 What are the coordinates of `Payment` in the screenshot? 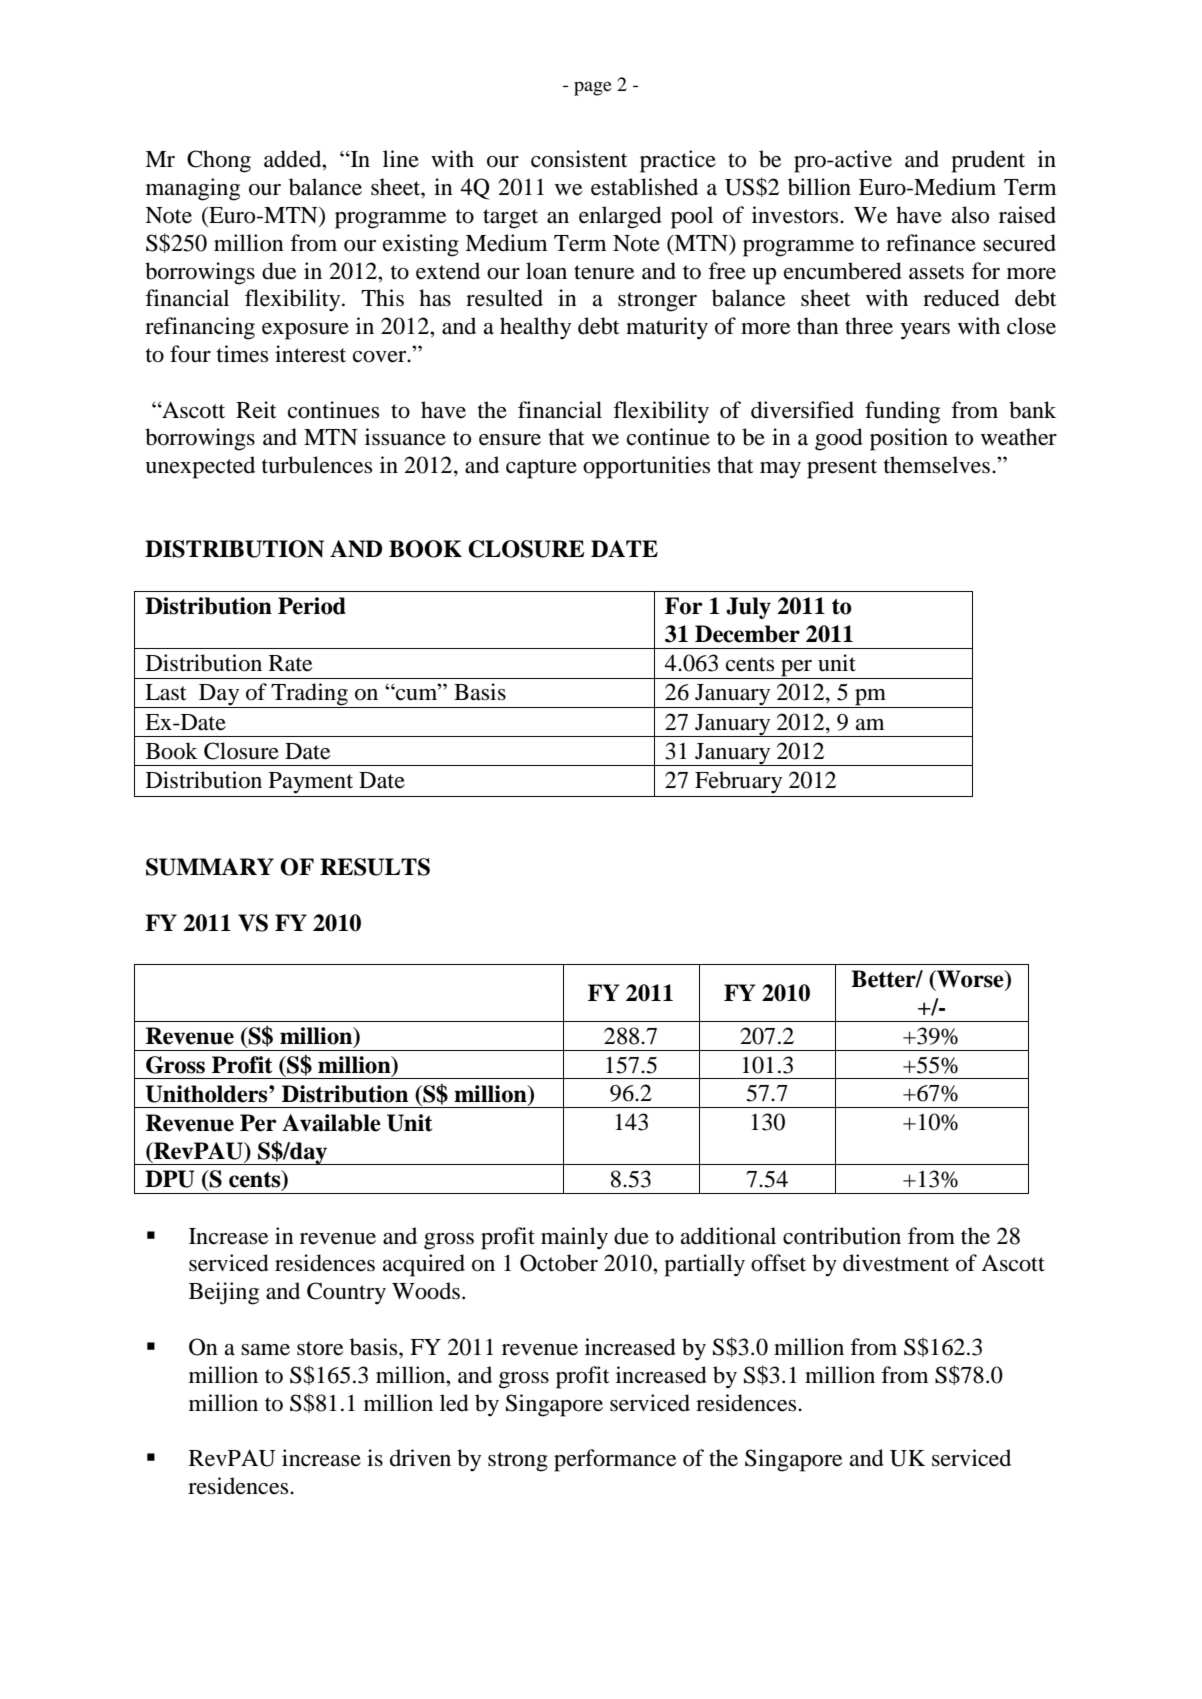 It's located at (311, 783).
